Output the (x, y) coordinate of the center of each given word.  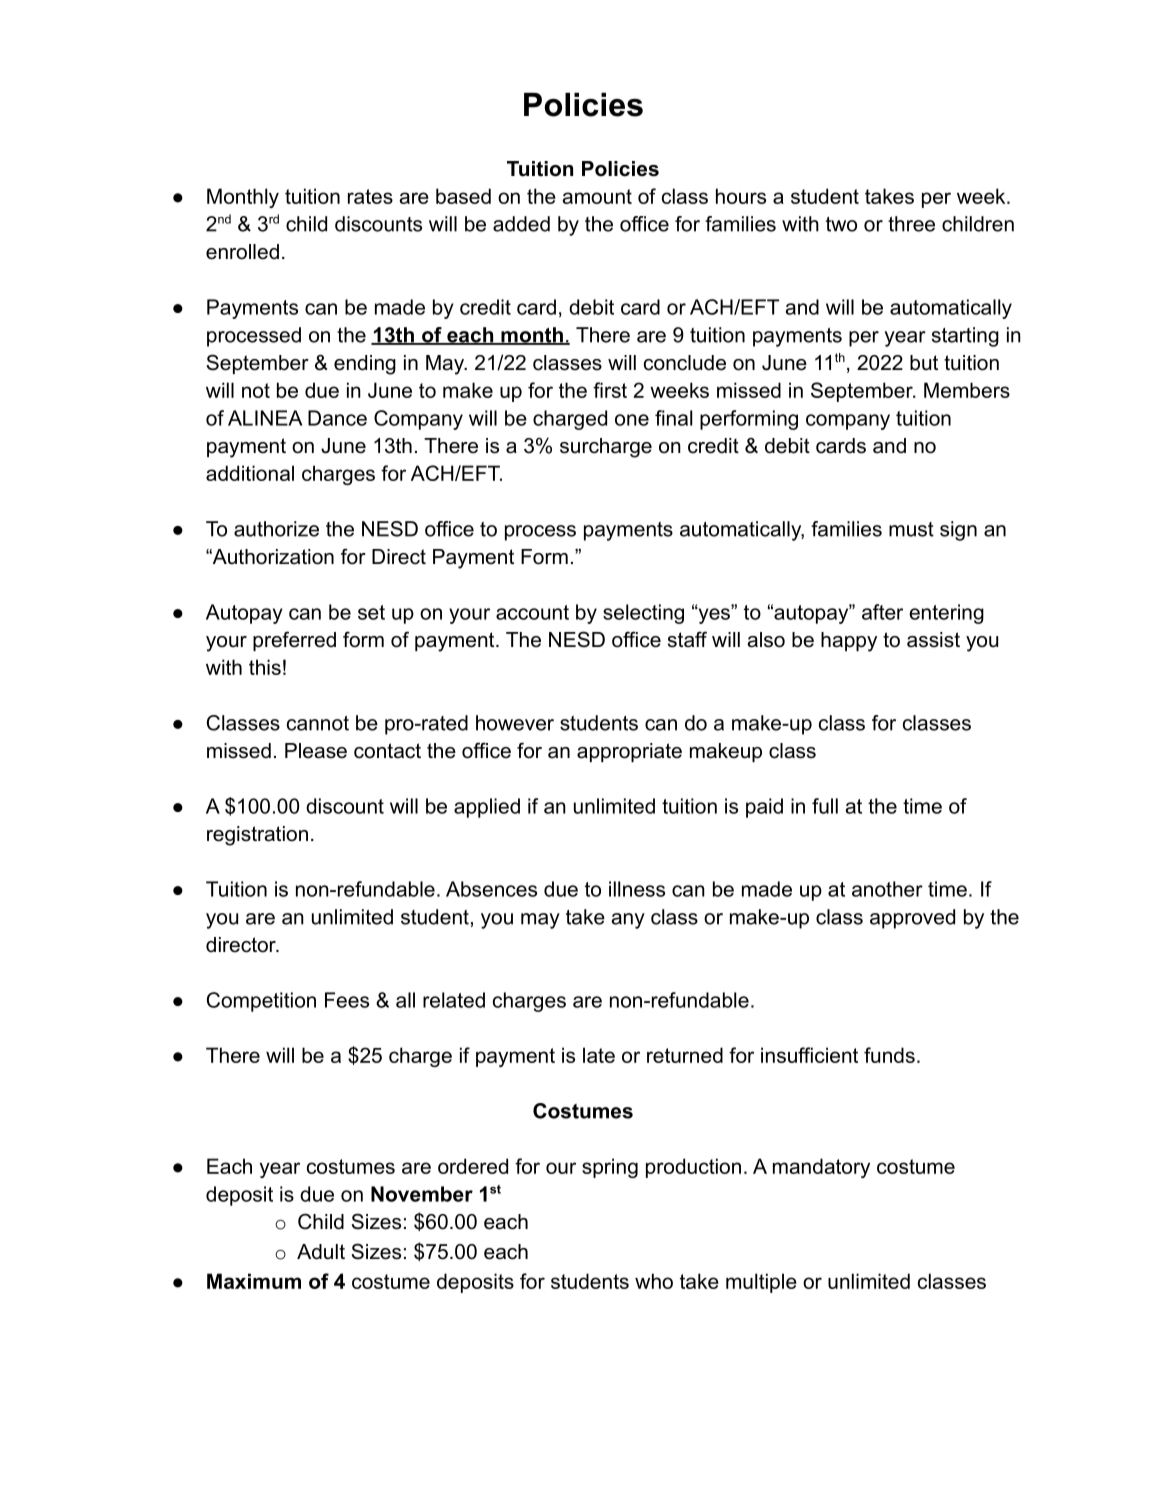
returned (685, 1055)
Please (316, 751)
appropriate (629, 752)
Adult (321, 1252)
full (825, 806)
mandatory (821, 1168)
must (911, 529)
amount (597, 196)
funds (889, 1055)
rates (370, 196)
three (911, 224)
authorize (276, 529)
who (654, 1281)
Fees (347, 1000)
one (632, 420)
